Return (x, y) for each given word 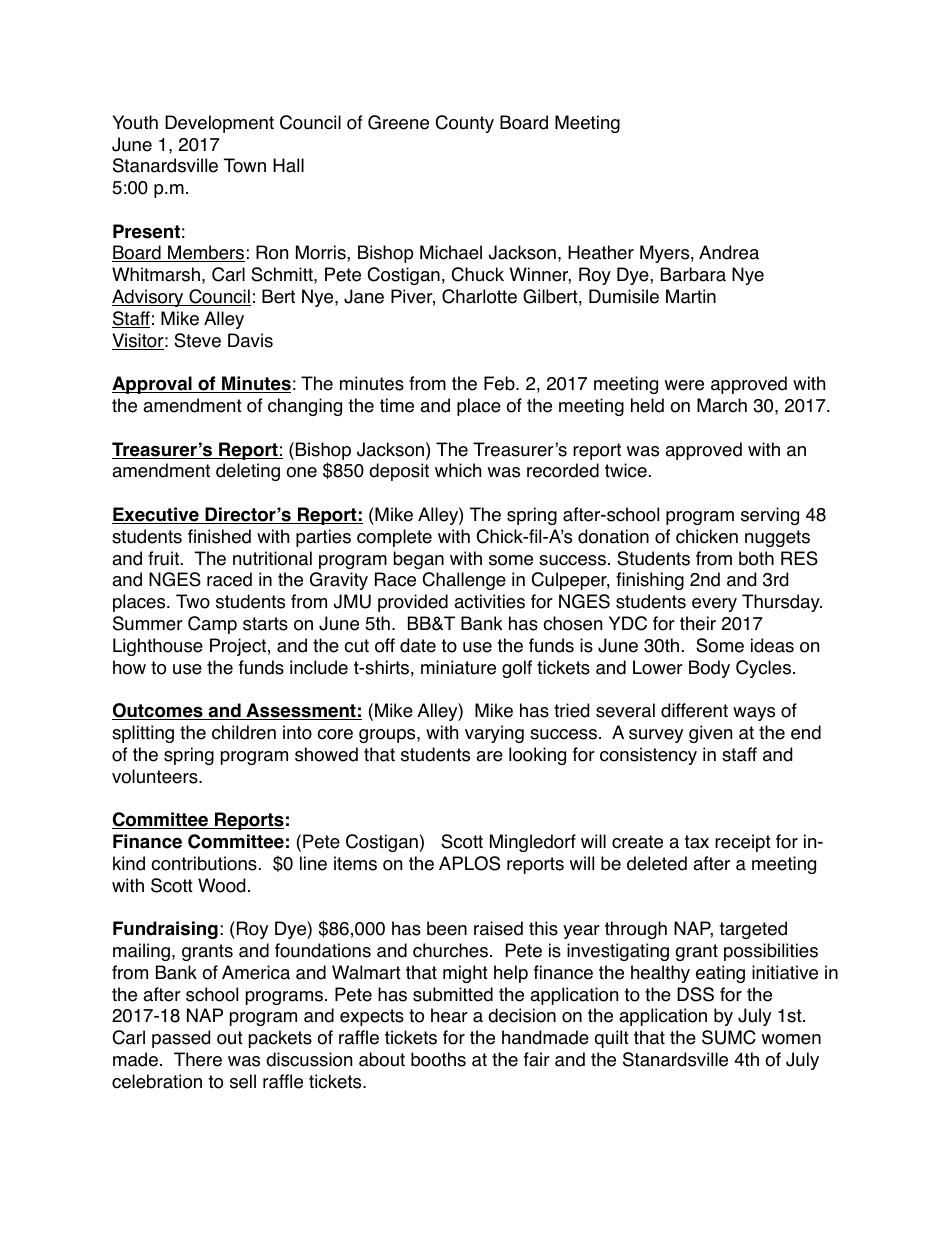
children (244, 732)
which (458, 470)
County (465, 124)
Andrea (729, 252)
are (489, 756)
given (710, 734)
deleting (248, 472)
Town (245, 165)
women (791, 1039)
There (198, 1059)
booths (438, 1059)
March (722, 405)
